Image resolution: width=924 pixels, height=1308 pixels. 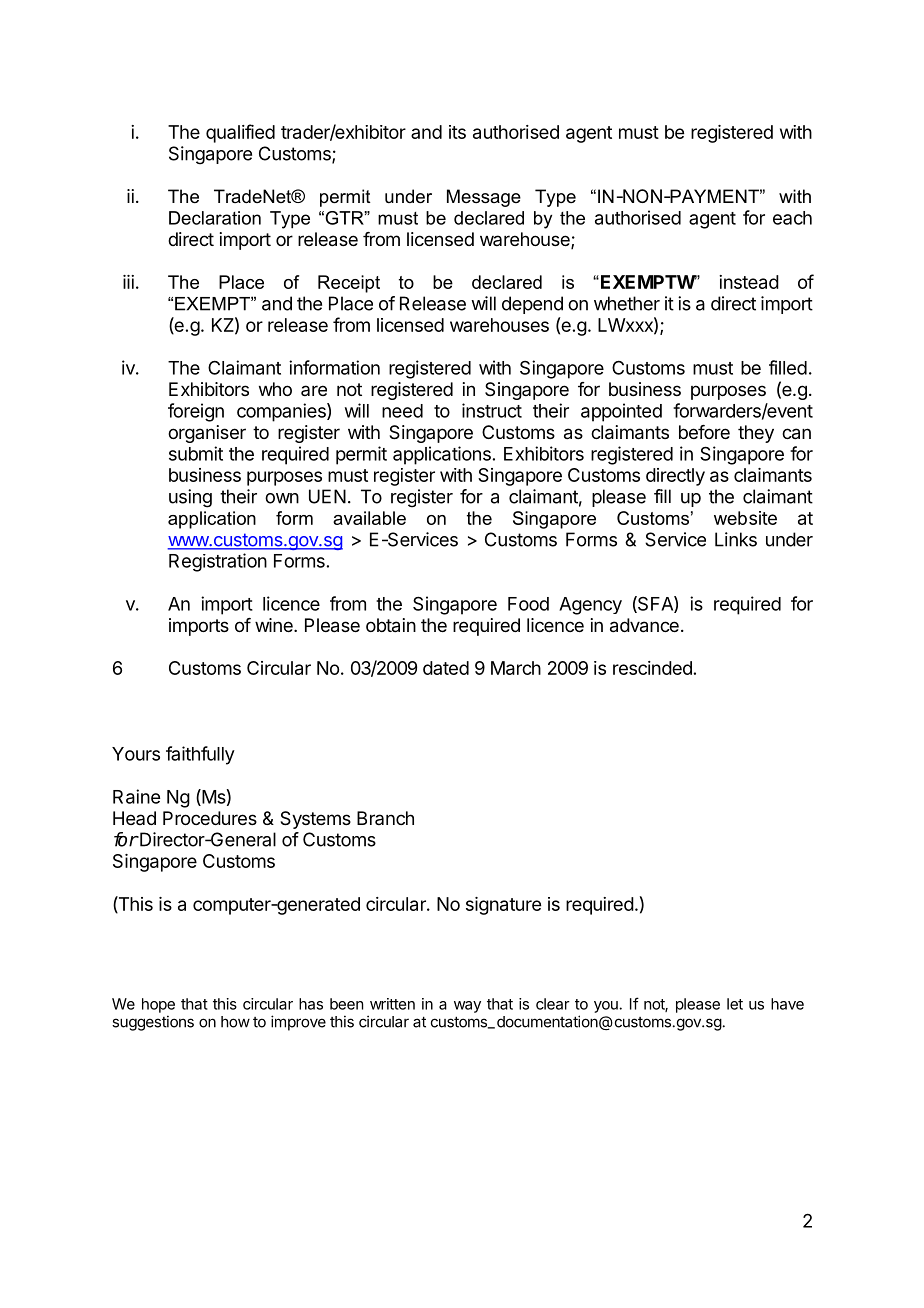 What do you see at coordinates (240, 133) in the page?
I see `qualified` at bounding box center [240, 133].
